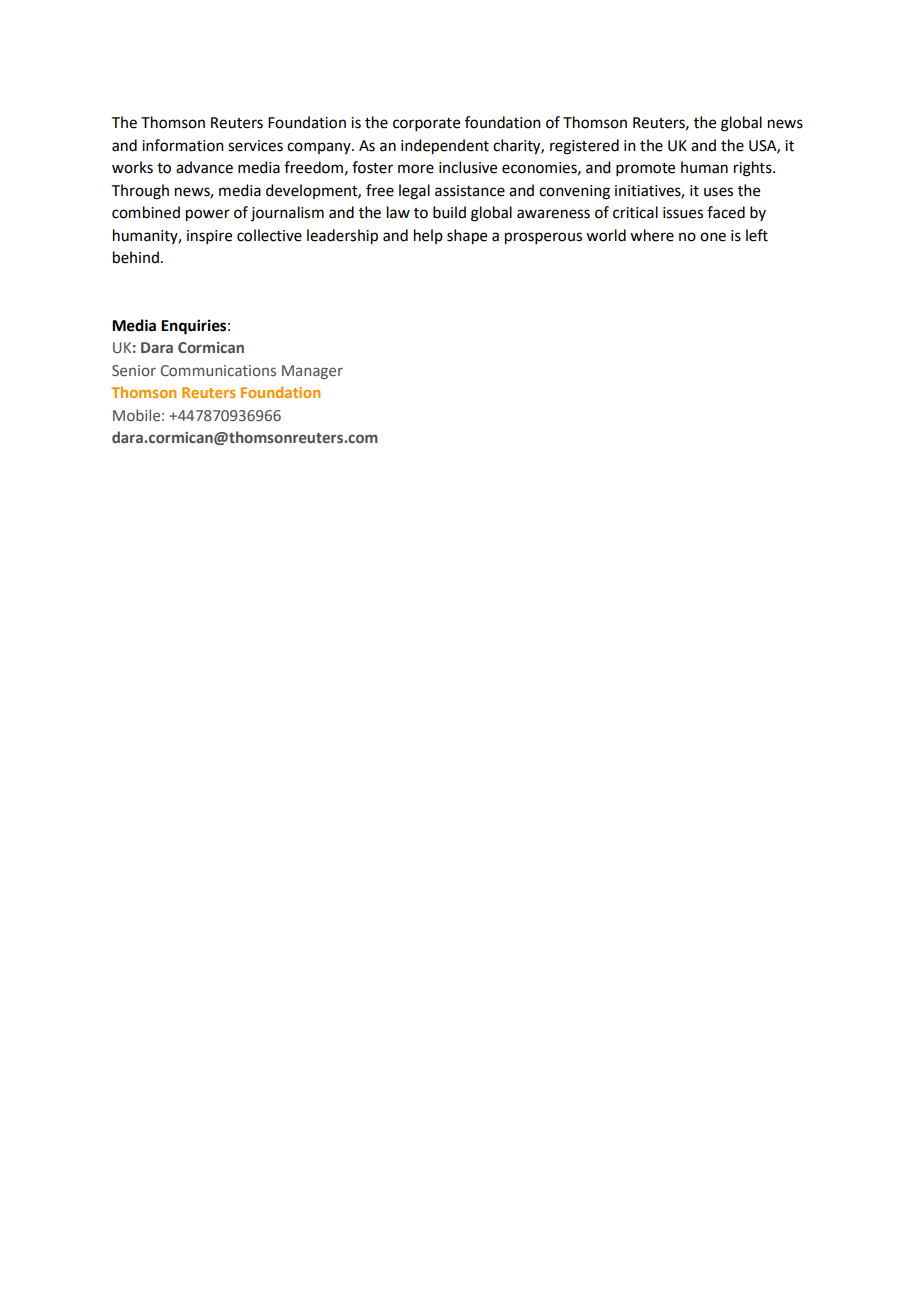 The height and width of the screenshot is (1308, 924). What do you see at coordinates (652, 235) in the screenshot?
I see `where` at bounding box center [652, 235].
